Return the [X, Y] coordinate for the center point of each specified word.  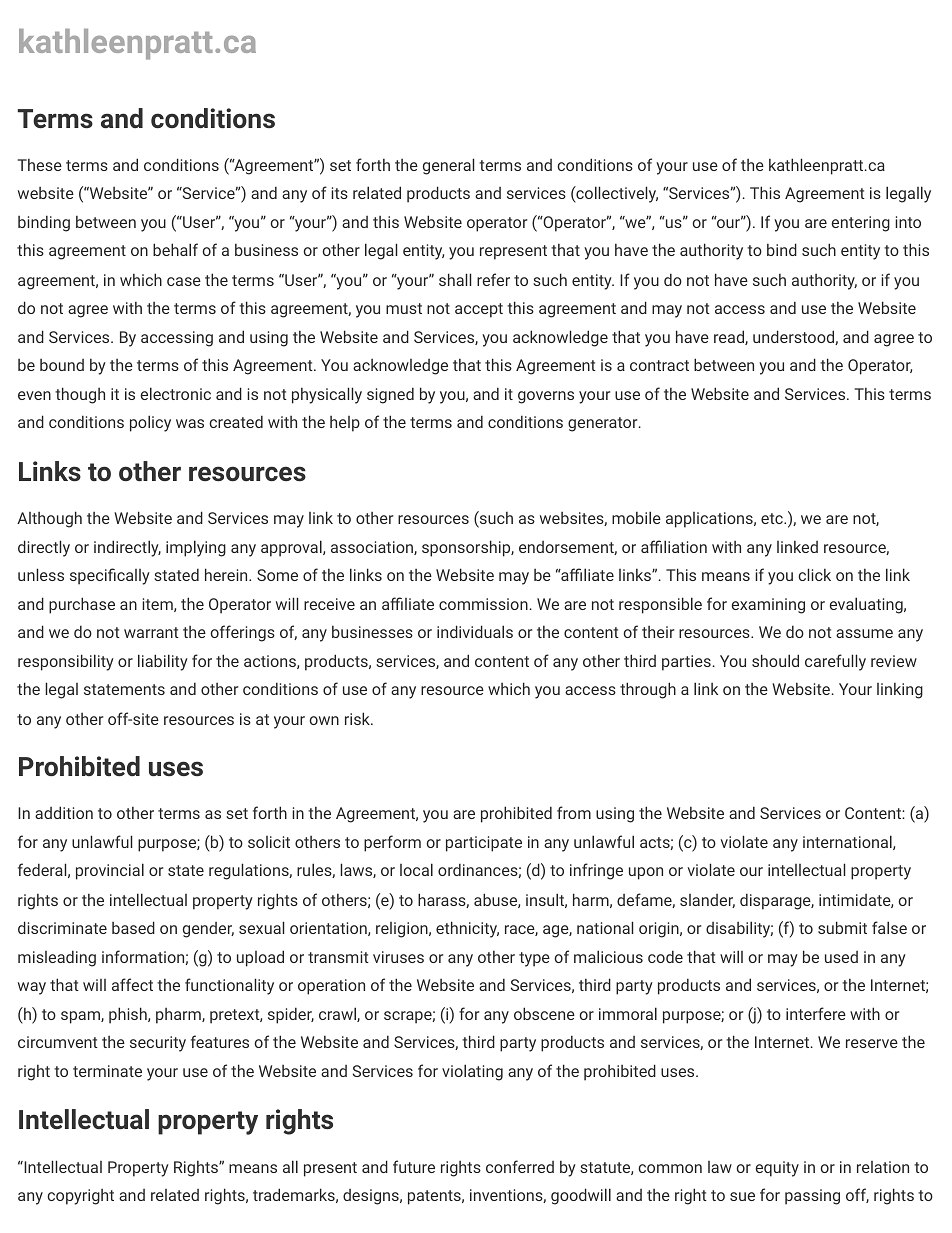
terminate [107, 1071]
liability [163, 662]
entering [861, 224]
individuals [475, 631]
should [775, 660]
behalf [175, 249]
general [448, 166]
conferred [520, 1166]
